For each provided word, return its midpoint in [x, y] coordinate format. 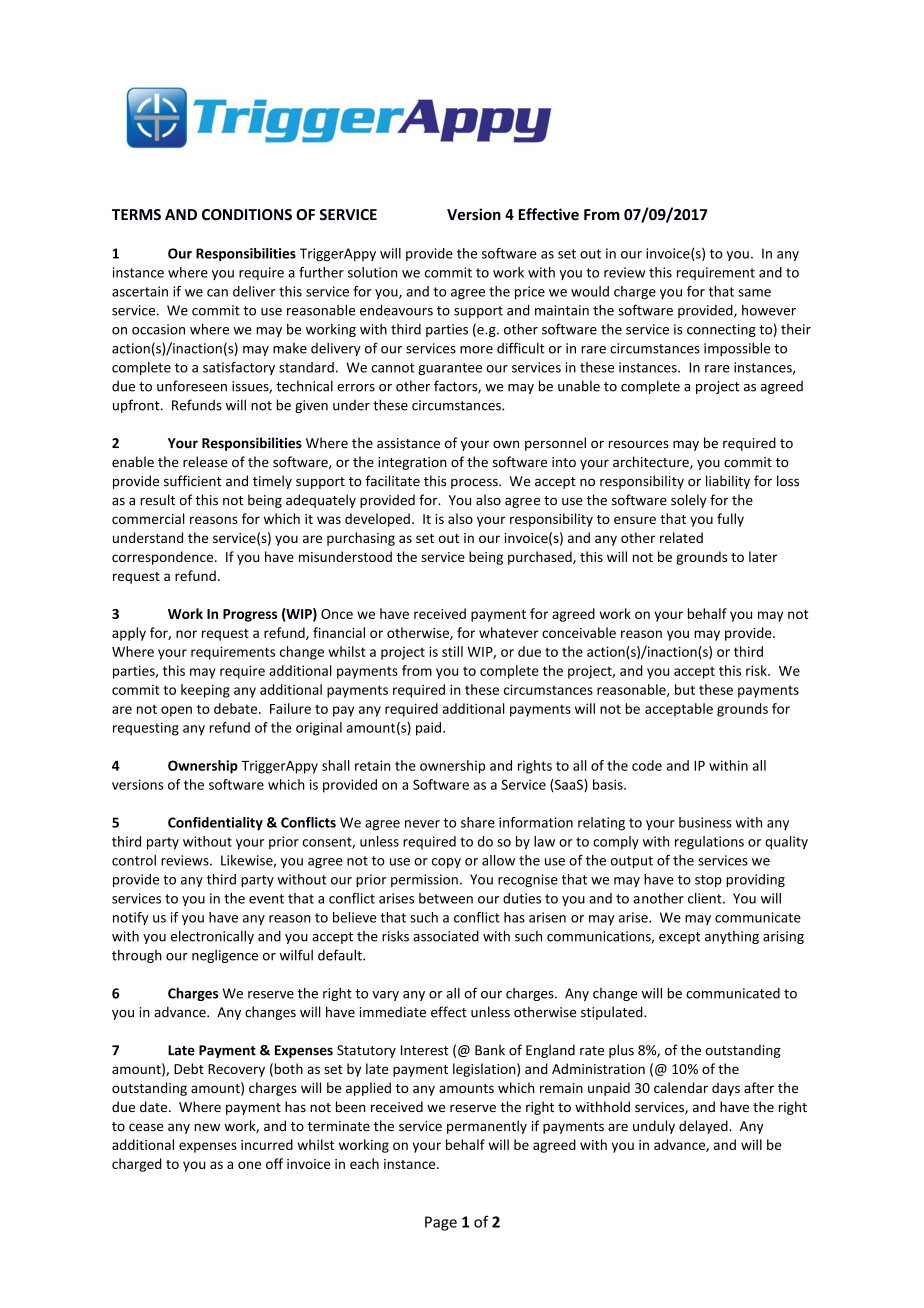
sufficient [193, 481]
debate [237, 708]
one [249, 1165]
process [475, 483]
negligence [225, 956]
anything [732, 937]
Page [441, 1223]
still [452, 651]
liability [728, 482]
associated [446, 936]
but [685, 689]
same [754, 293]
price [530, 292]
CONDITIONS [247, 215]
